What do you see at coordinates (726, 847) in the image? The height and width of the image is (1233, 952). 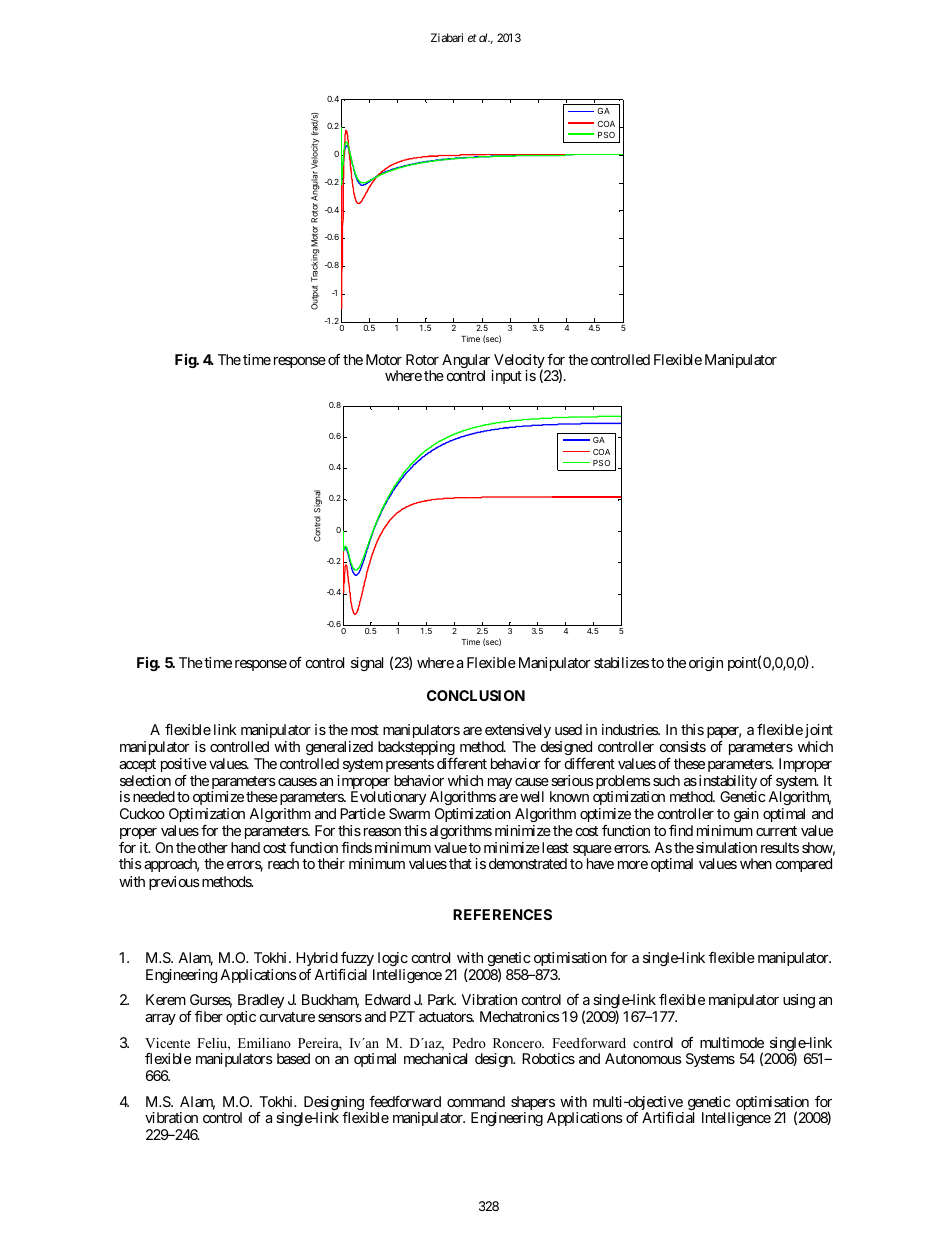 I see `simulation` at bounding box center [726, 847].
